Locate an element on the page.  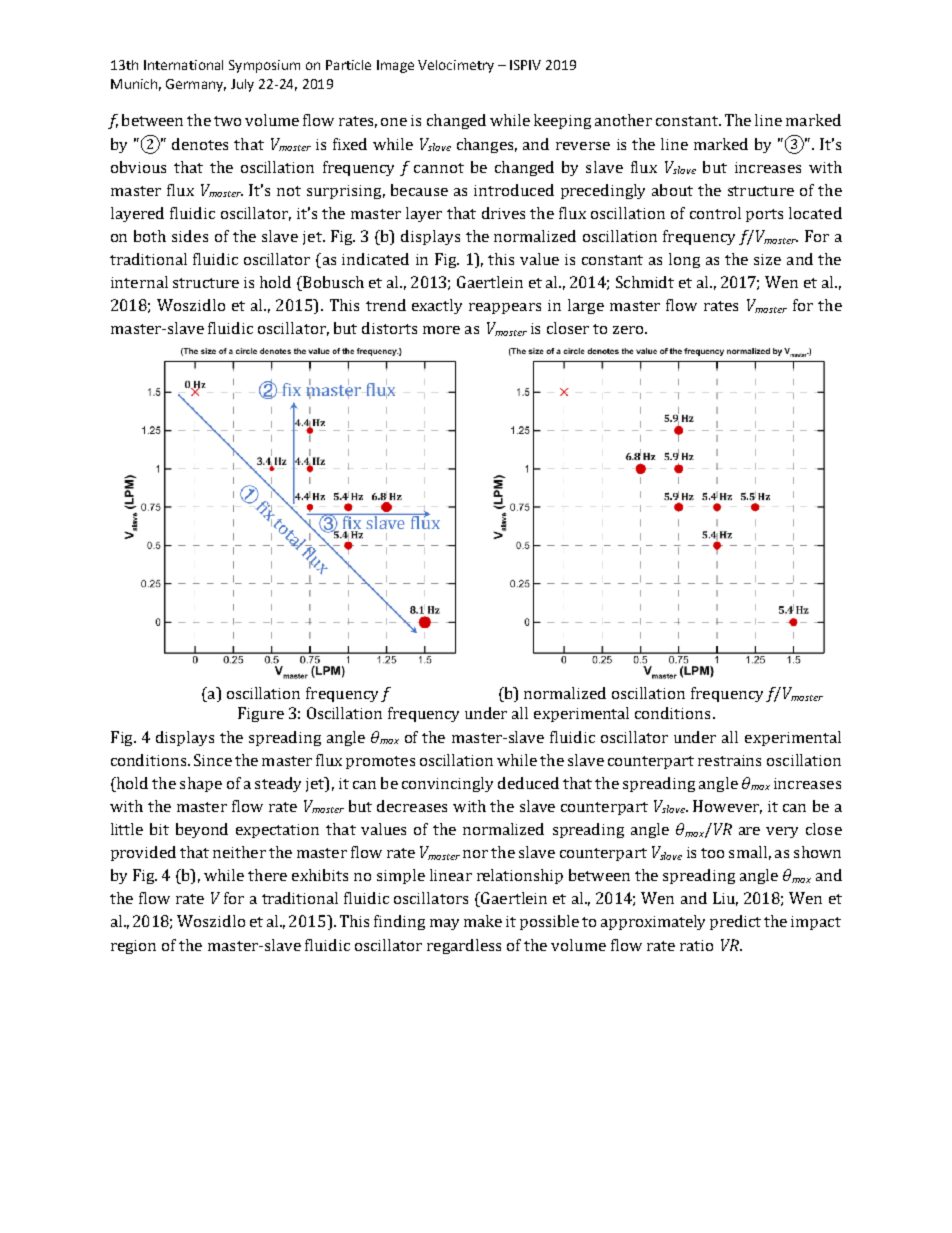
Figure is located at coordinates (261, 714).
